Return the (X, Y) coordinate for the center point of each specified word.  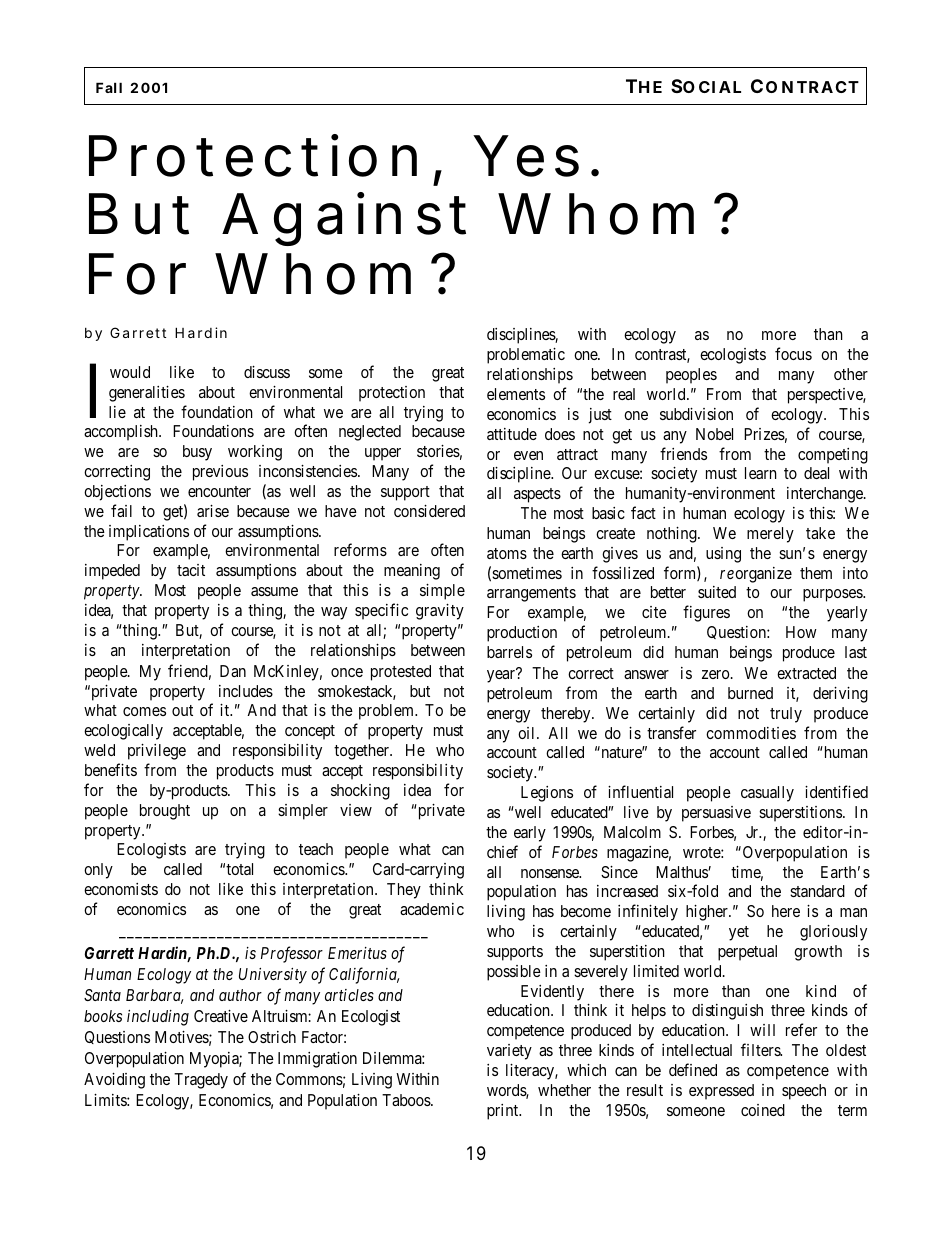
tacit (191, 570)
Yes (526, 156)
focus (793, 353)
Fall (109, 87)
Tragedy (201, 1081)
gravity (440, 612)
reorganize (756, 575)
